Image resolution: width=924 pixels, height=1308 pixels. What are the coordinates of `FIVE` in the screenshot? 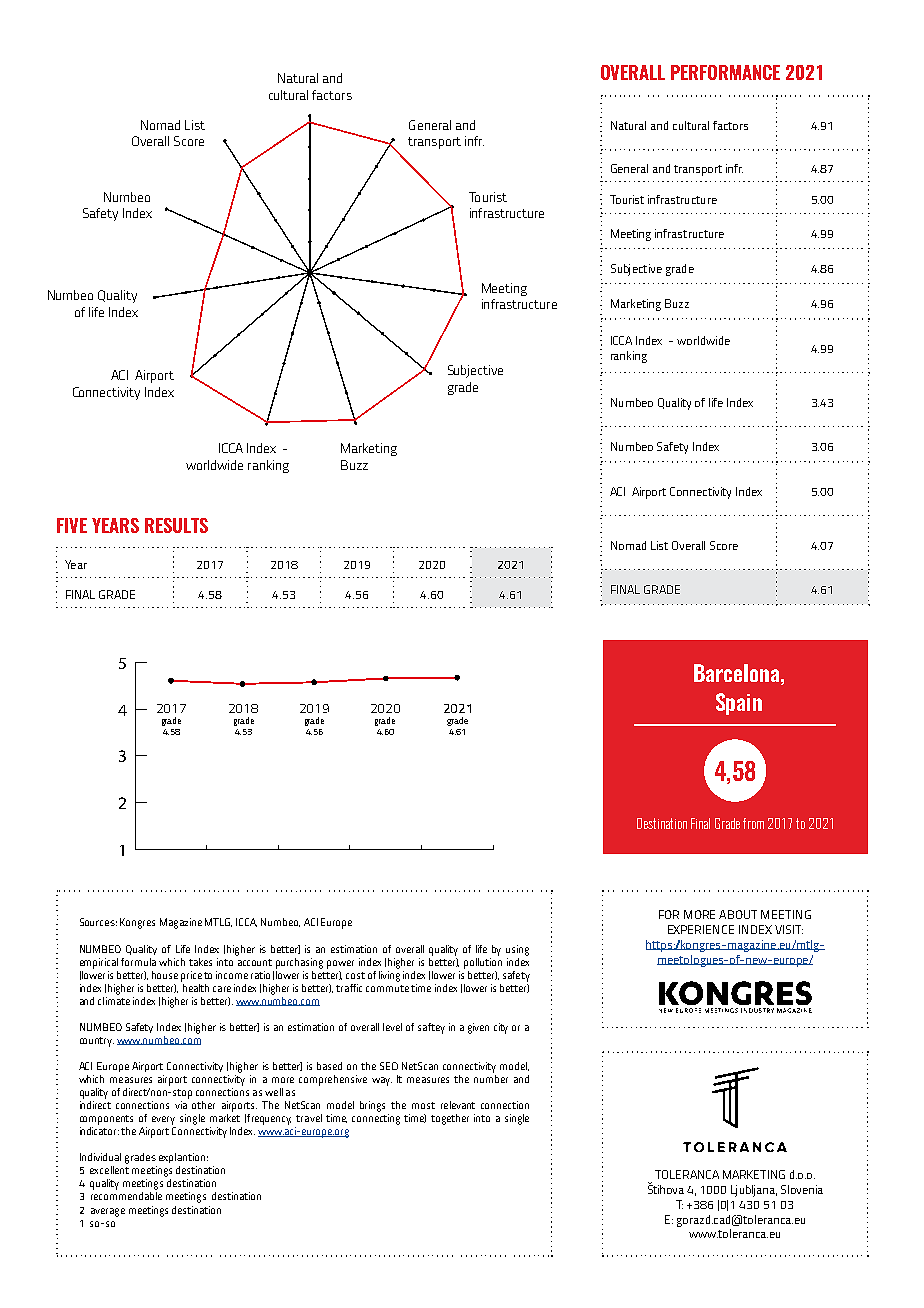 It's located at (72, 525).
